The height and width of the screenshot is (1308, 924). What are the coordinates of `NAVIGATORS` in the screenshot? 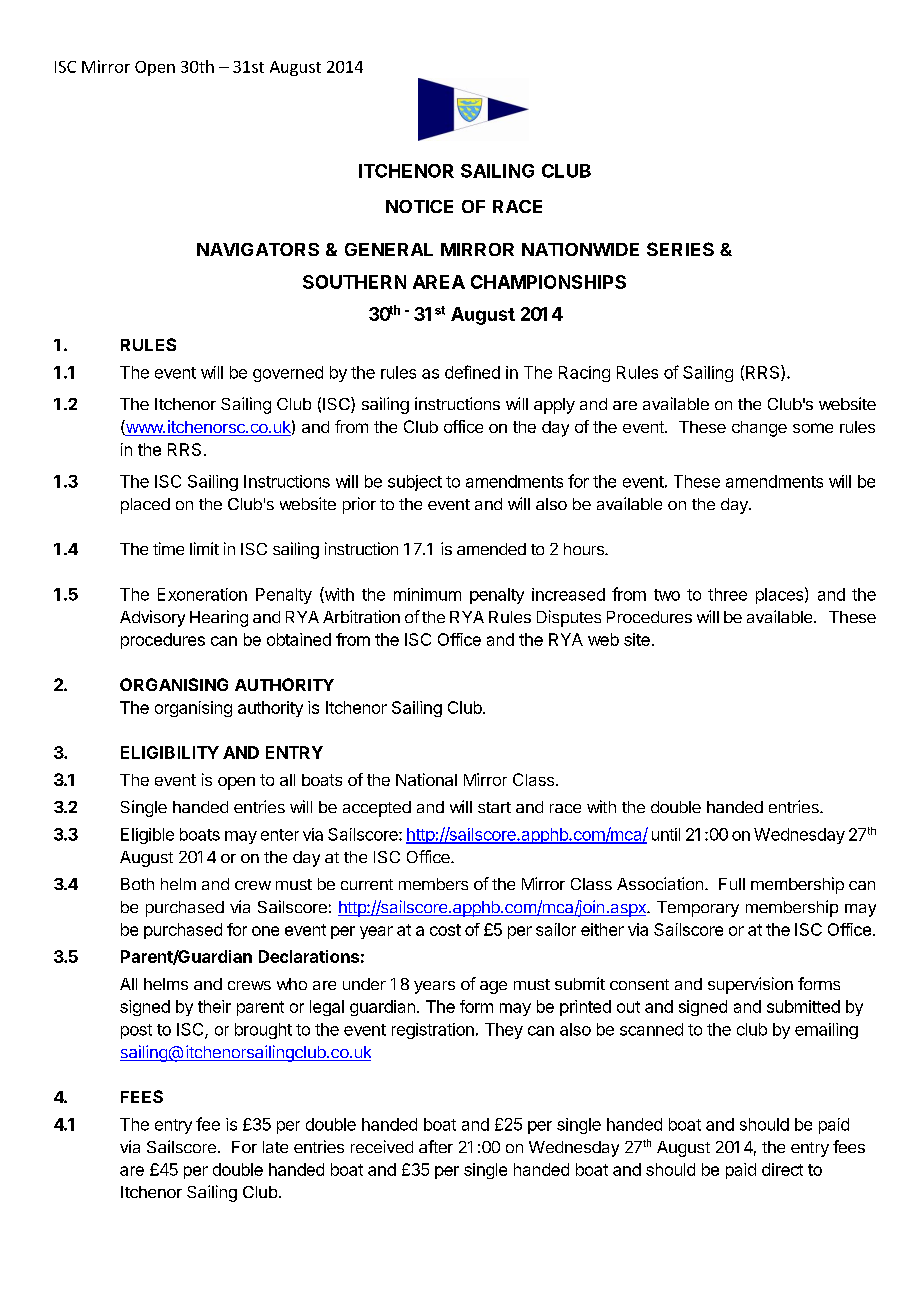 It's located at (258, 249).
